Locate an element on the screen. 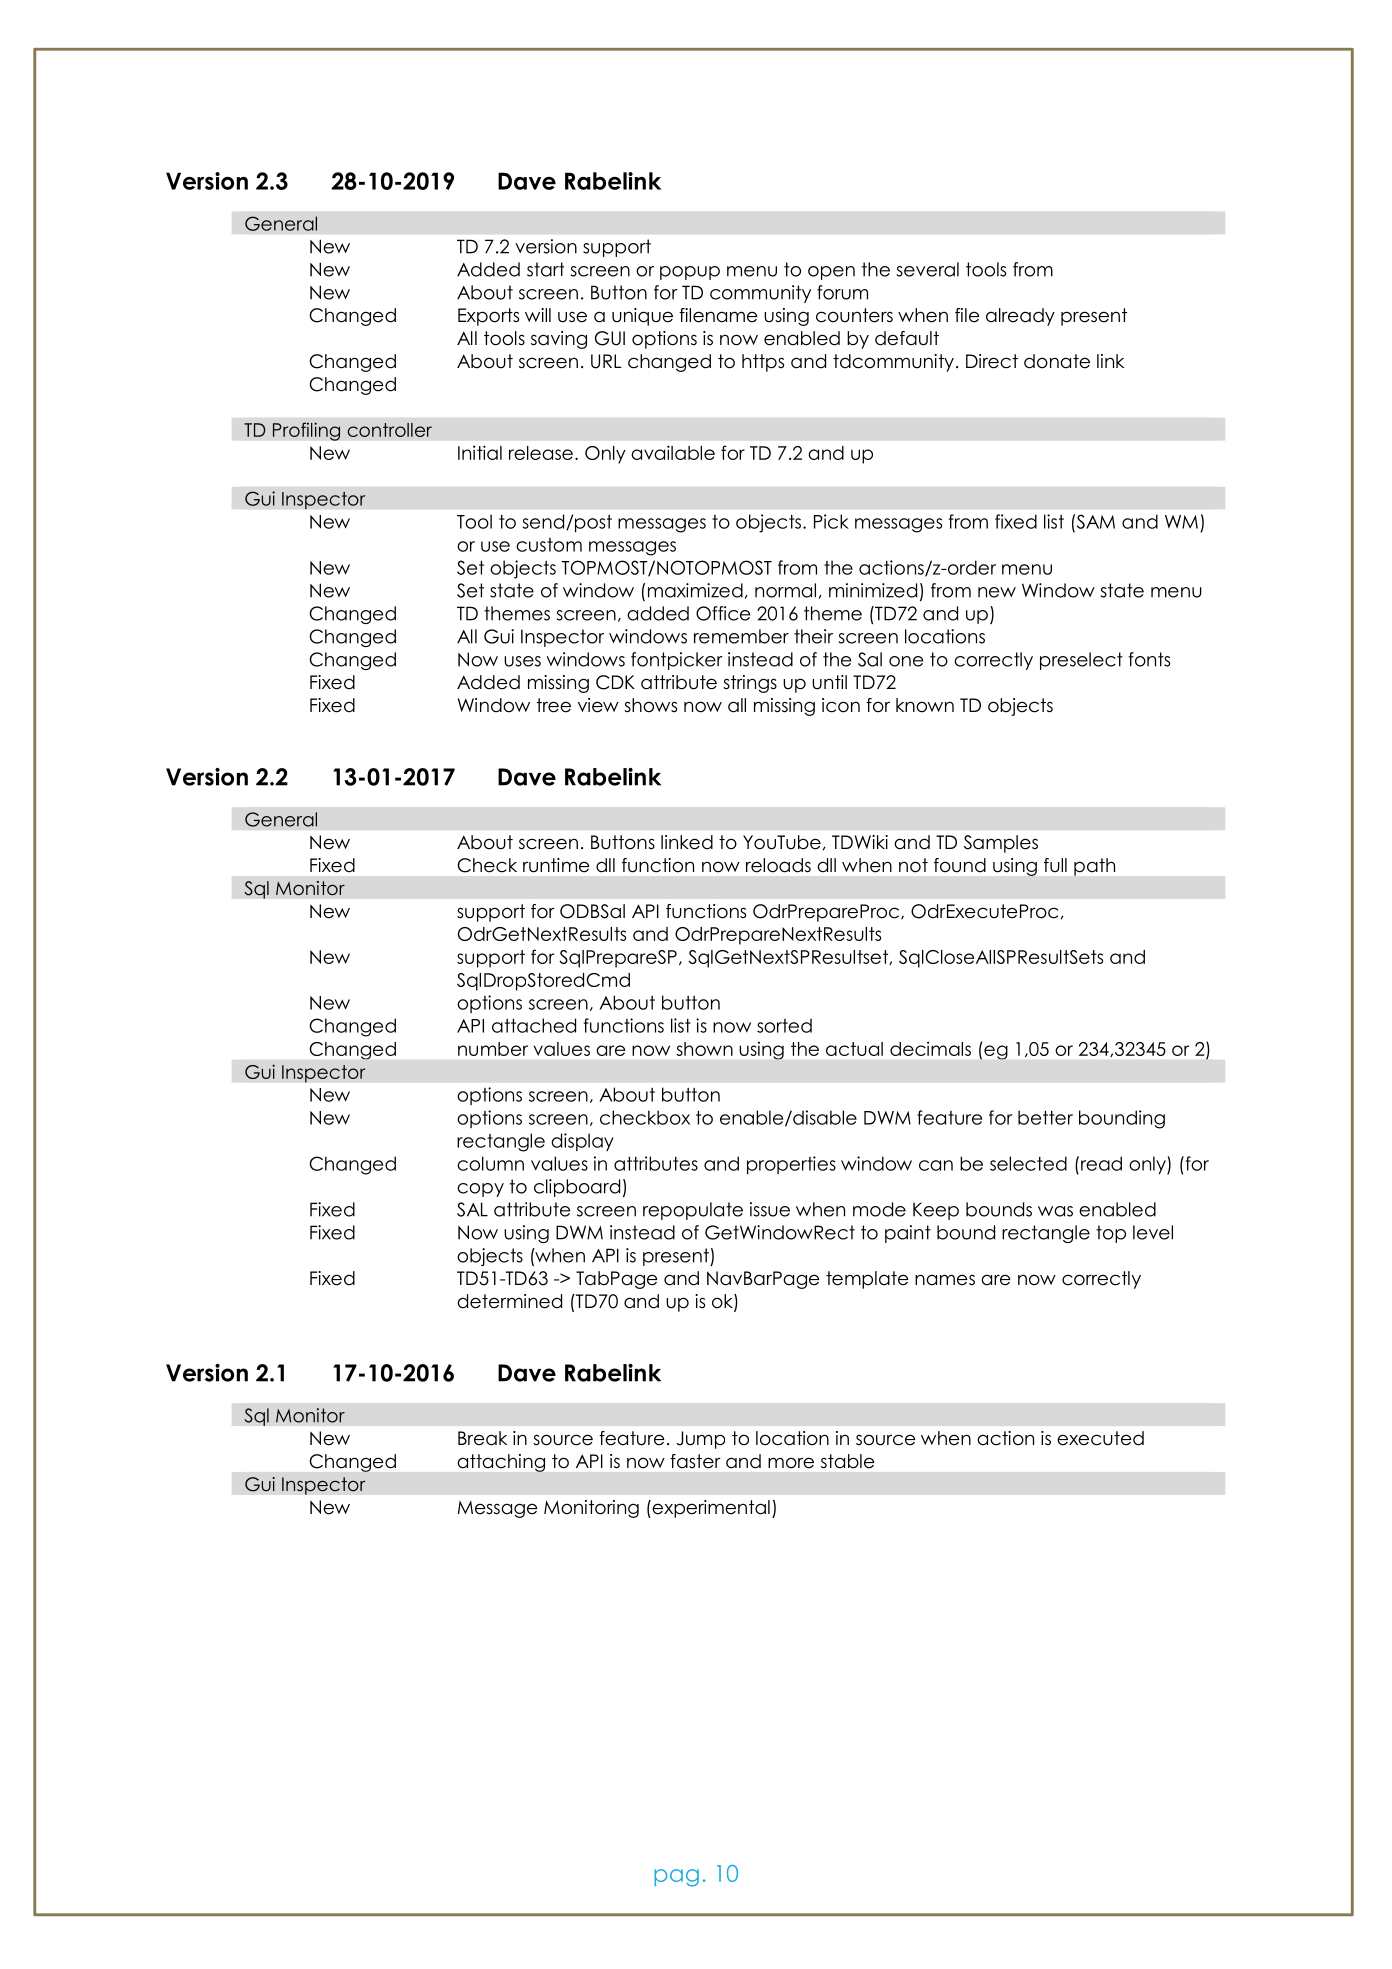 This screenshot has width=1392, height=1969. runtime is located at coordinates (556, 865).
